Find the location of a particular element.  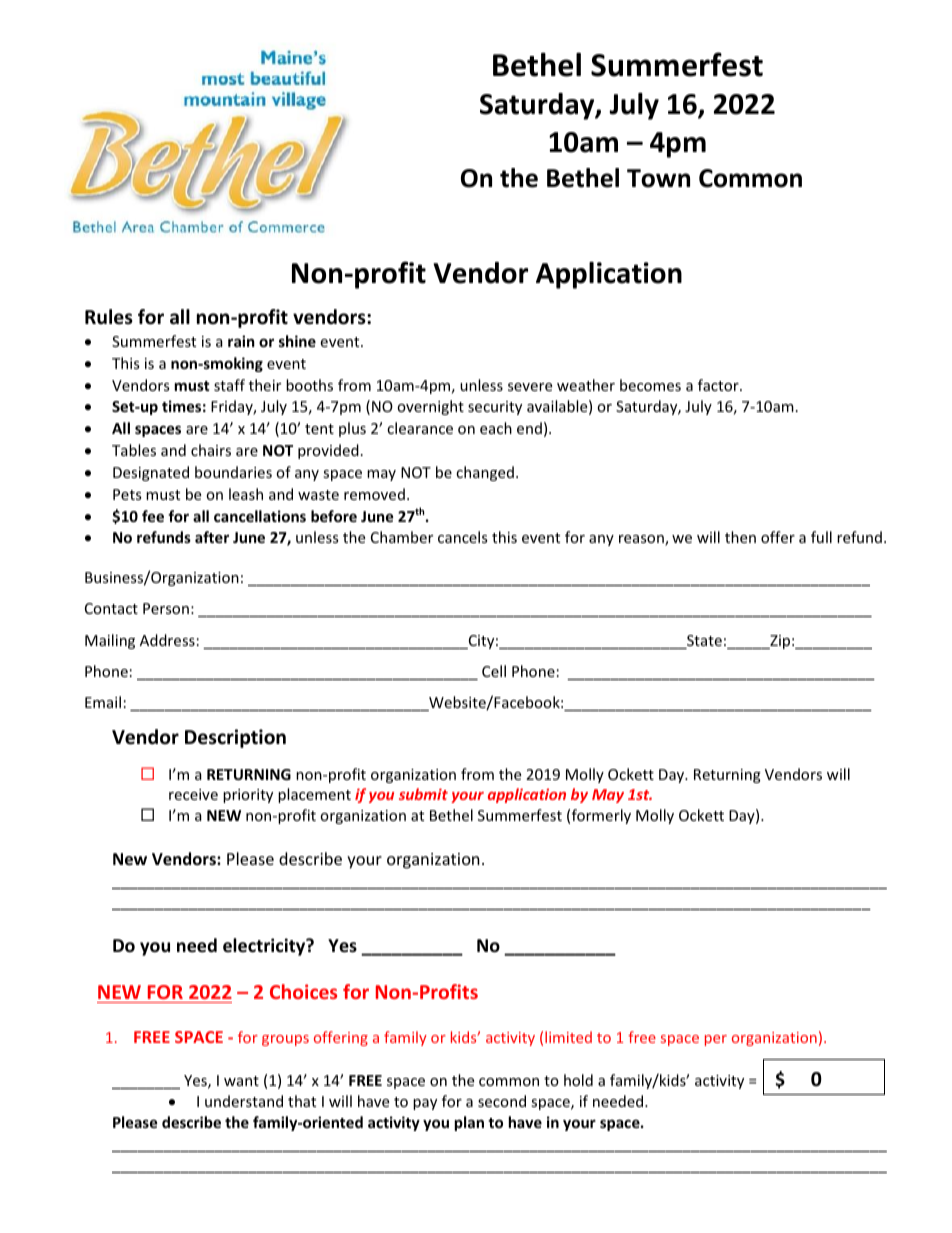

factor is located at coordinates (719, 385).
